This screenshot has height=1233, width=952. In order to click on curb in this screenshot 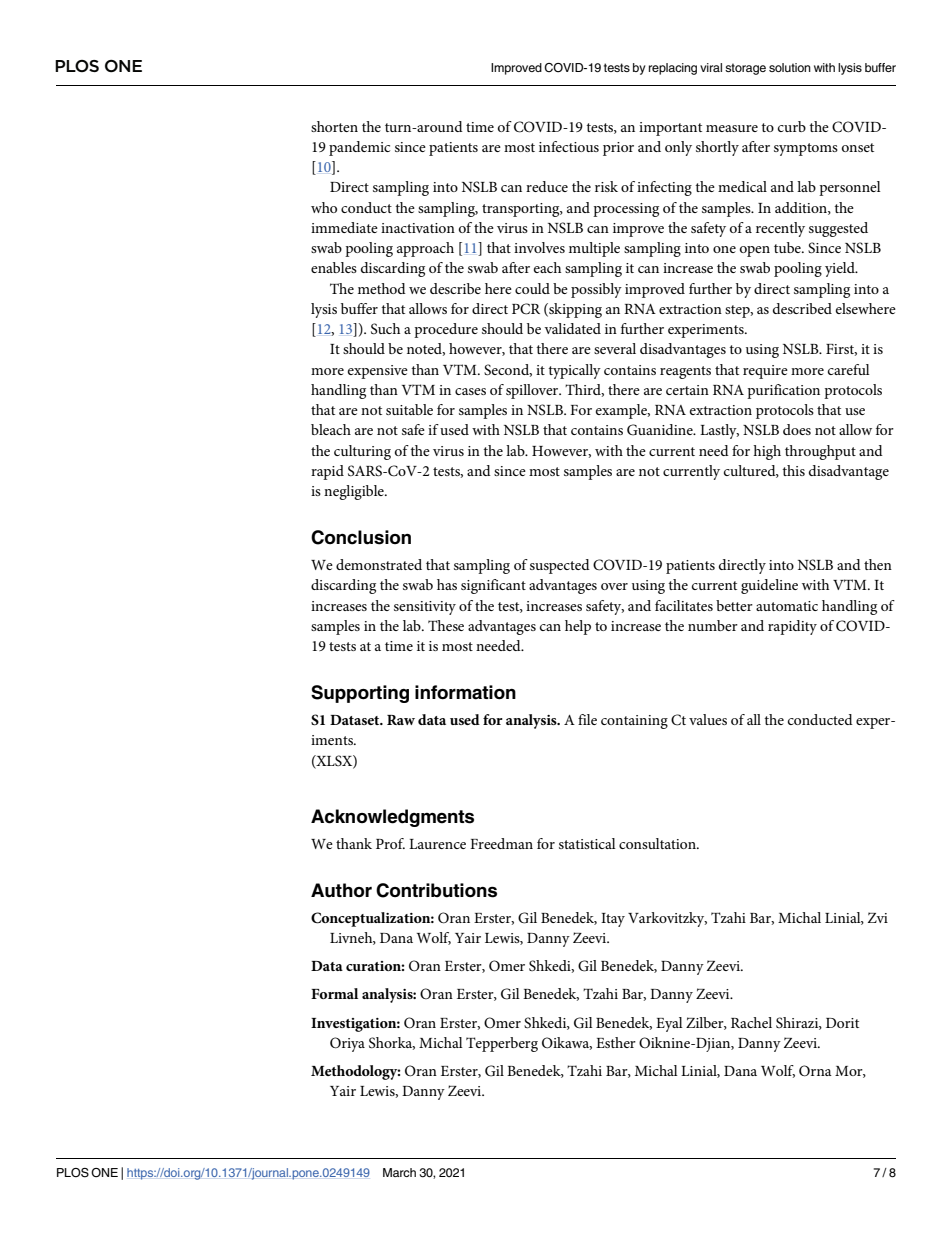, I will do `click(792, 126)`.
